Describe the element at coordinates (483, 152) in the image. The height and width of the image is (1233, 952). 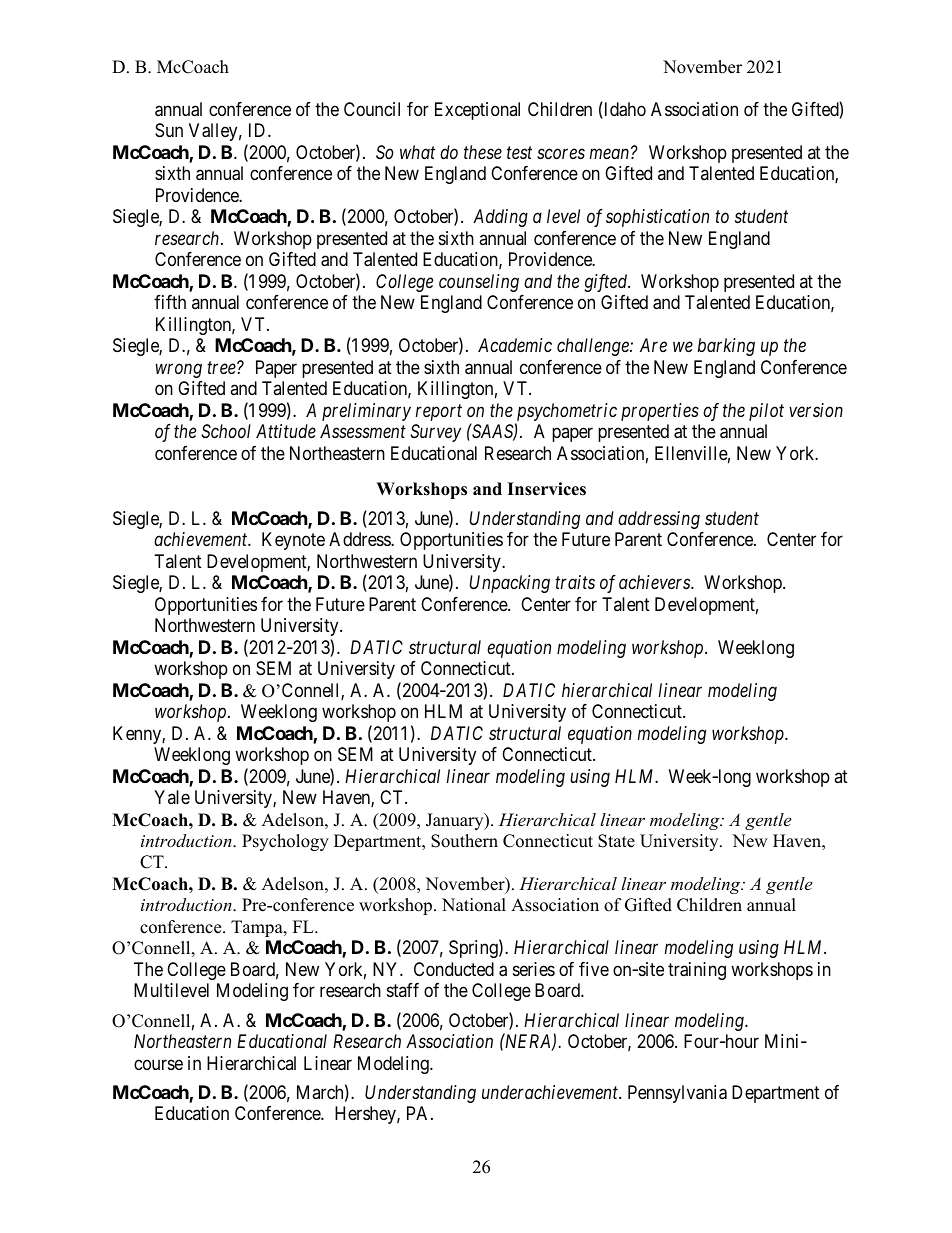
I see `these` at that location.
